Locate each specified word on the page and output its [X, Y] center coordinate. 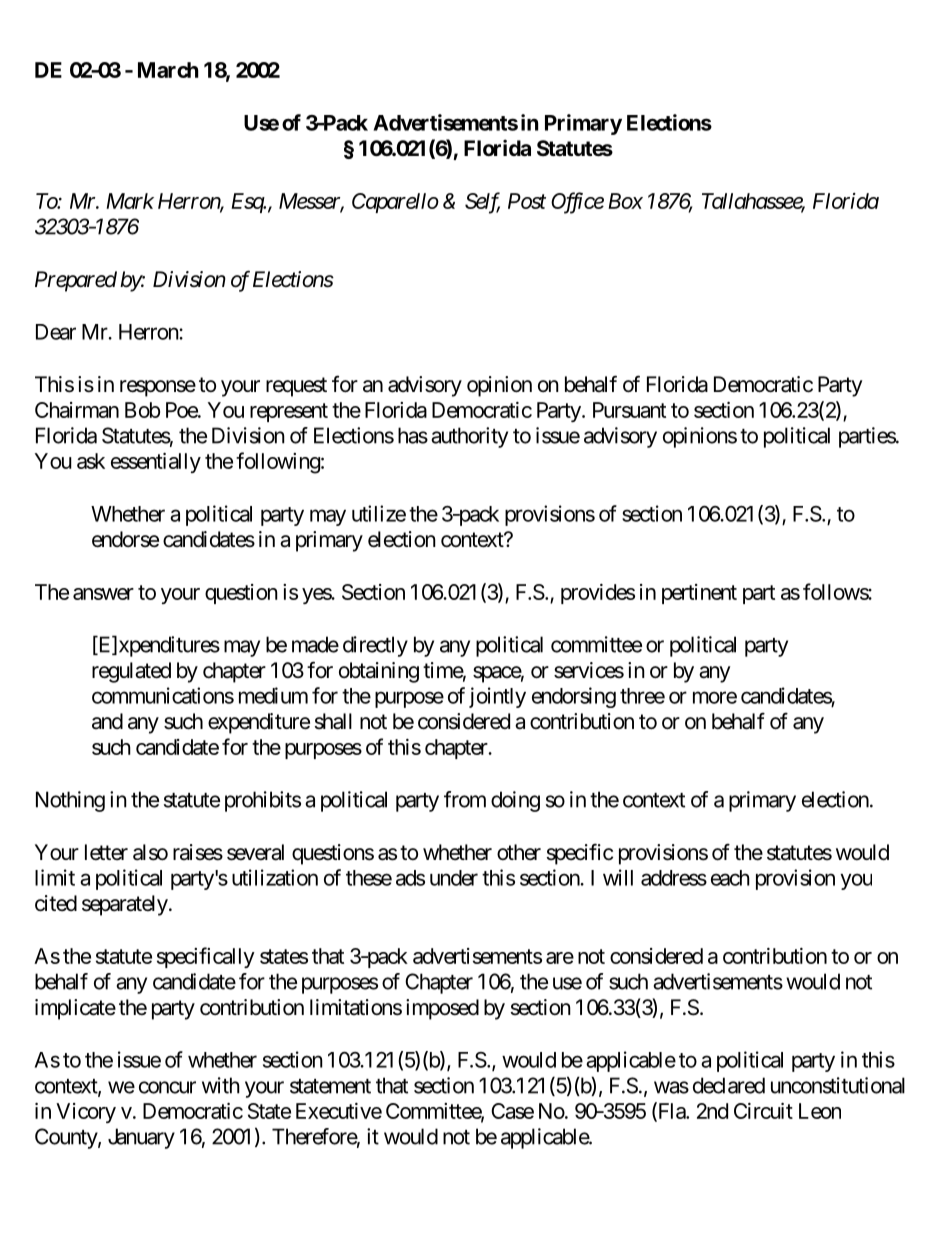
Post [527, 201]
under [454, 878]
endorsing [574, 697]
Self [482, 203]
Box [625, 201]
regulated [131, 672]
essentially [156, 463]
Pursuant [629, 410]
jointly [497, 697]
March [168, 70]
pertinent [699, 594]
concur [167, 1087]
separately [125, 905]
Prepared [76, 281]
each [730, 878]
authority [469, 437]
